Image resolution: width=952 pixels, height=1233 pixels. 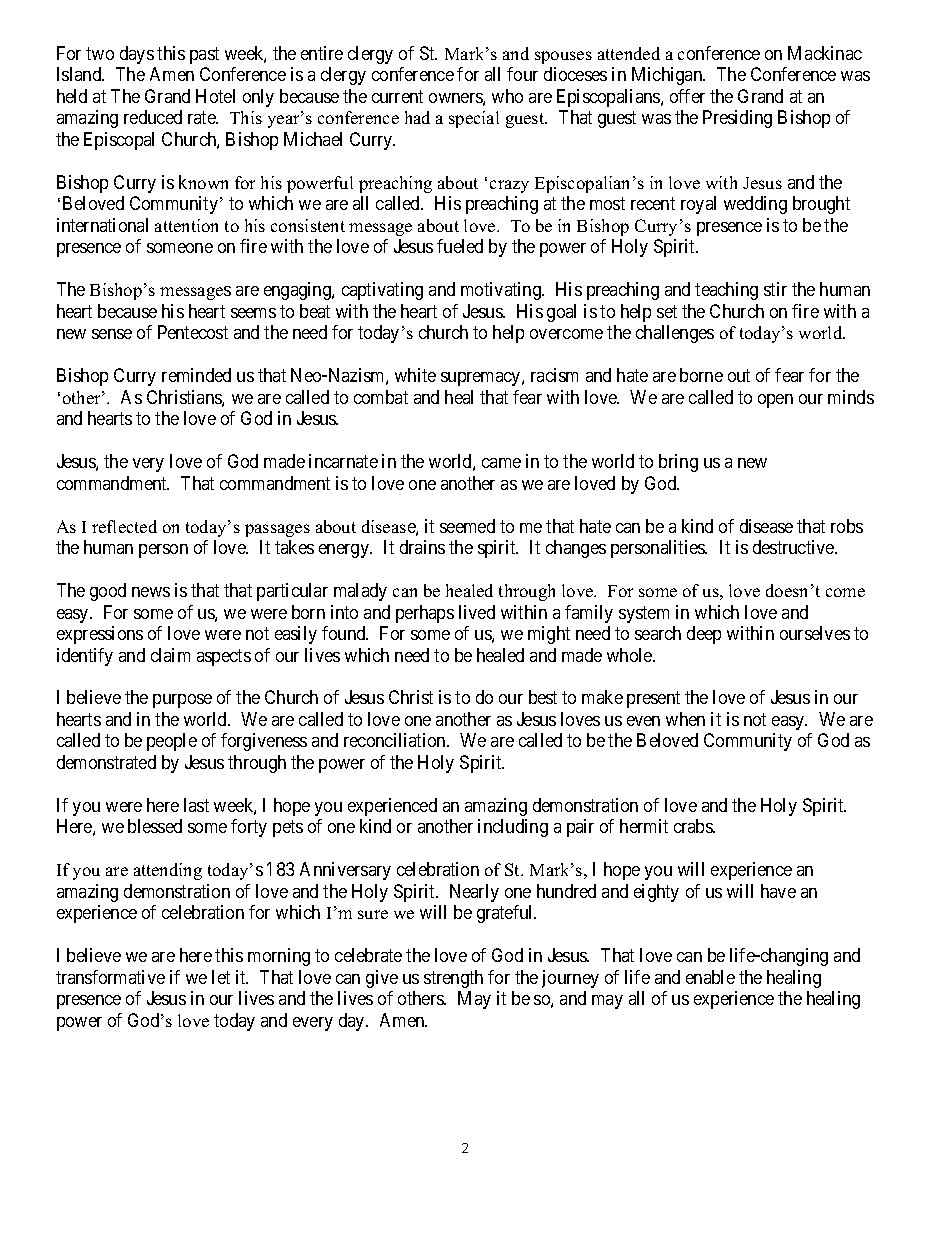 I want to click on transformative, so click(x=110, y=977).
